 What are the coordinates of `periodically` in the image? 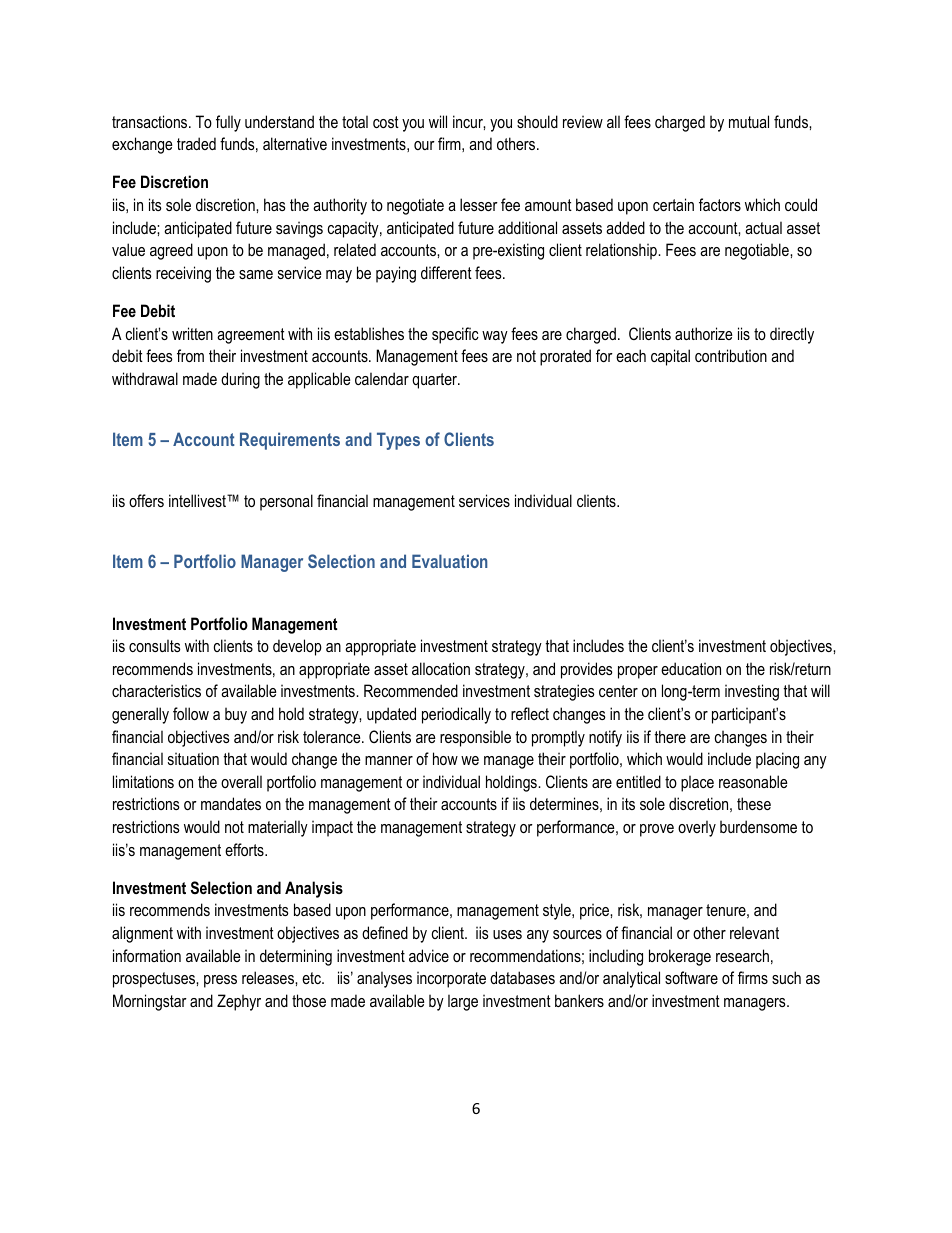 It's located at (456, 715).
